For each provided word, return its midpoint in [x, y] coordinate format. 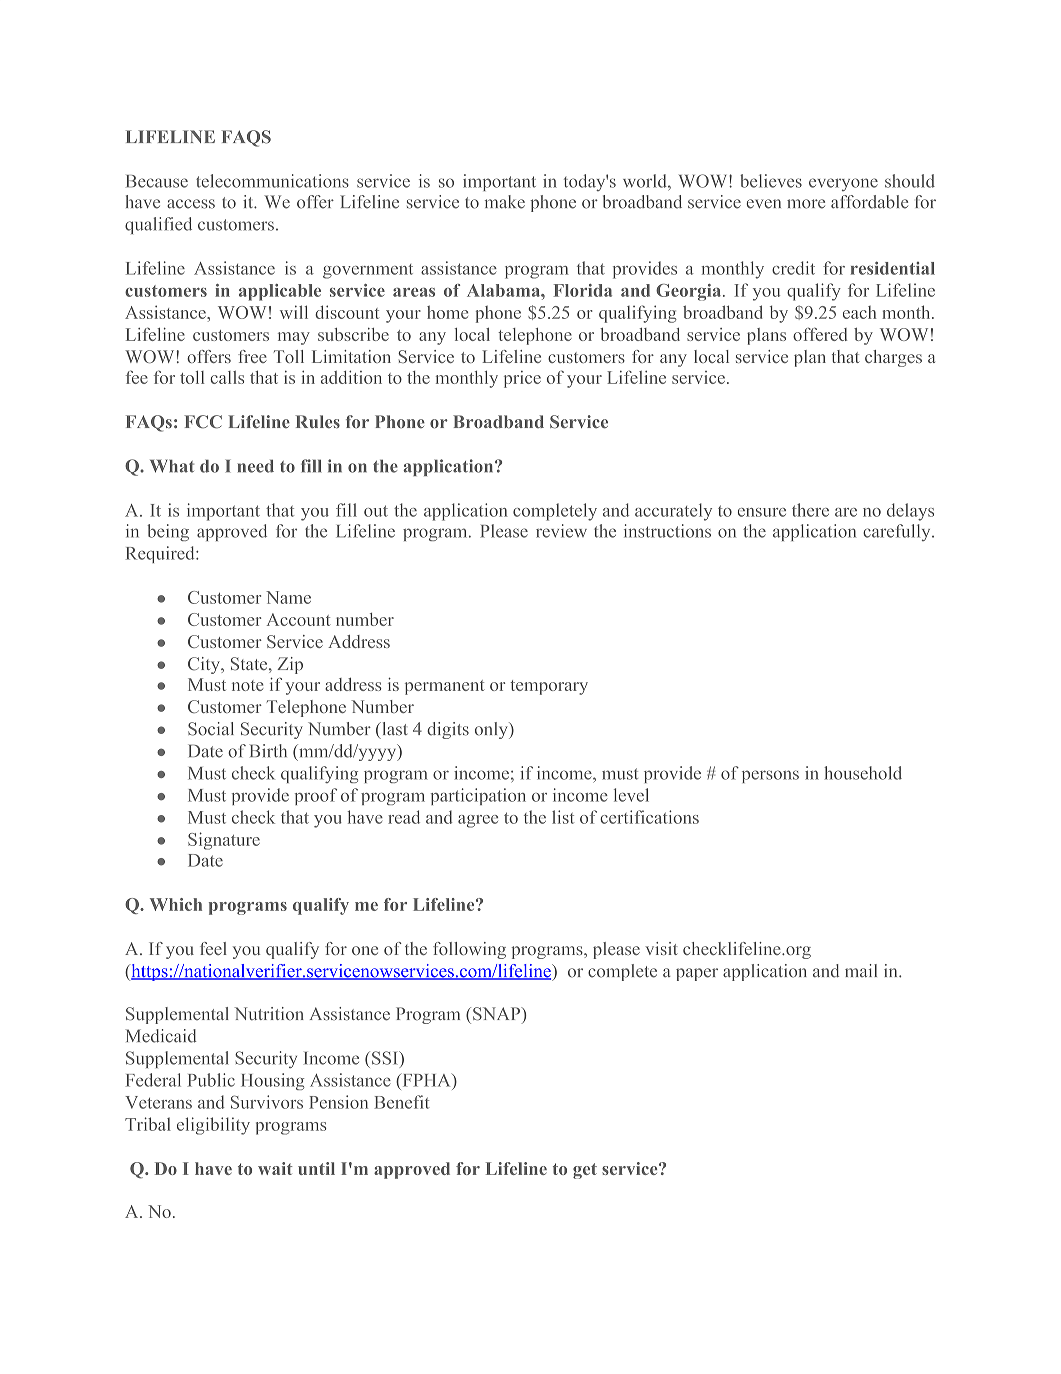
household [863, 773]
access [191, 204]
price [522, 379]
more [806, 204]
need [256, 466]
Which [176, 904]
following [469, 950]
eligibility [213, 1126]
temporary [549, 687]
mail [861, 970]
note [247, 685]
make [505, 202]
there [810, 510]
